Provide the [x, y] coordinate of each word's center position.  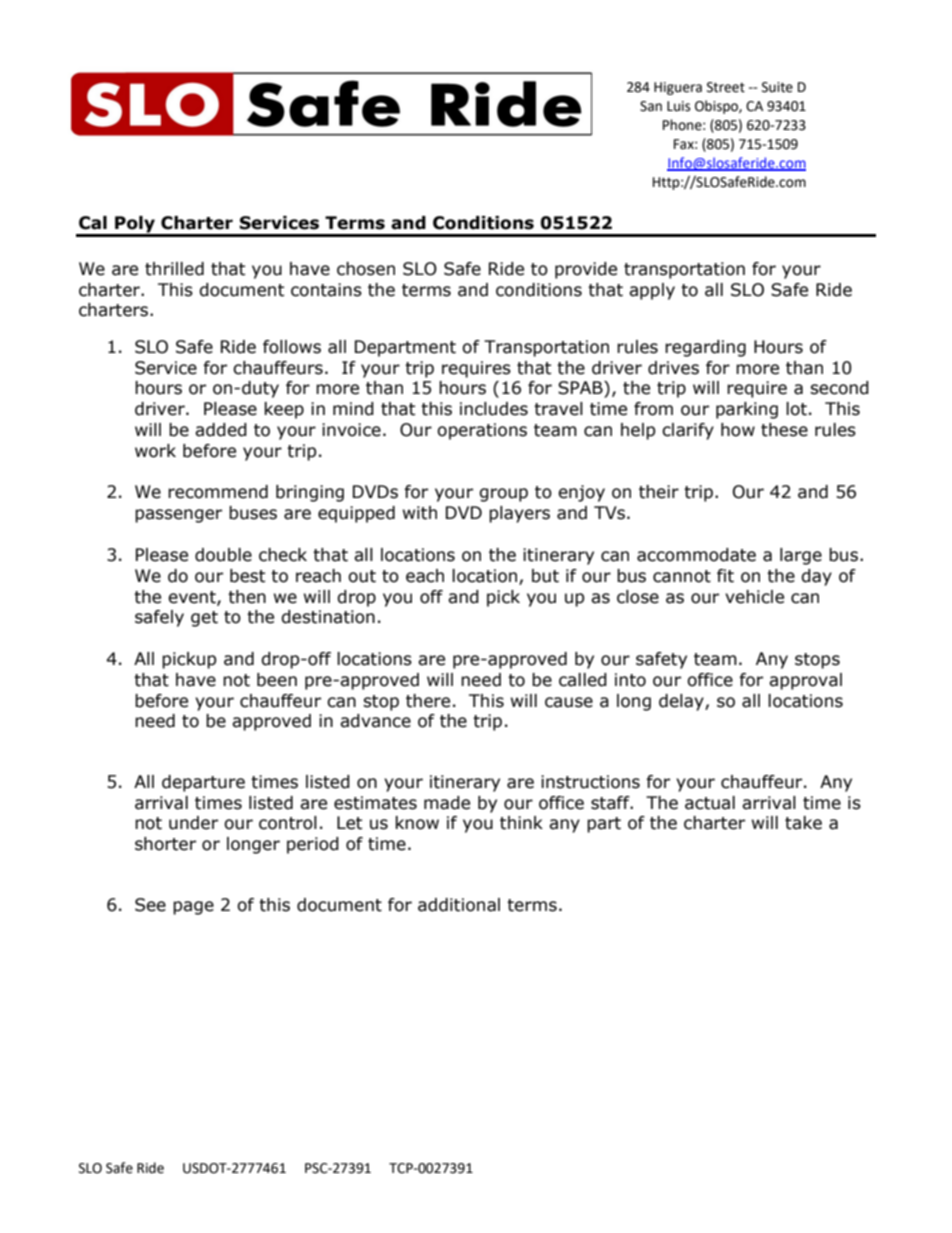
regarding [705, 348]
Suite [777, 87]
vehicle [754, 597]
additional [459, 905]
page [193, 908]
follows [292, 347]
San [651, 106]
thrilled [174, 269]
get [204, 619]
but [545, 576]
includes [494, 409]
